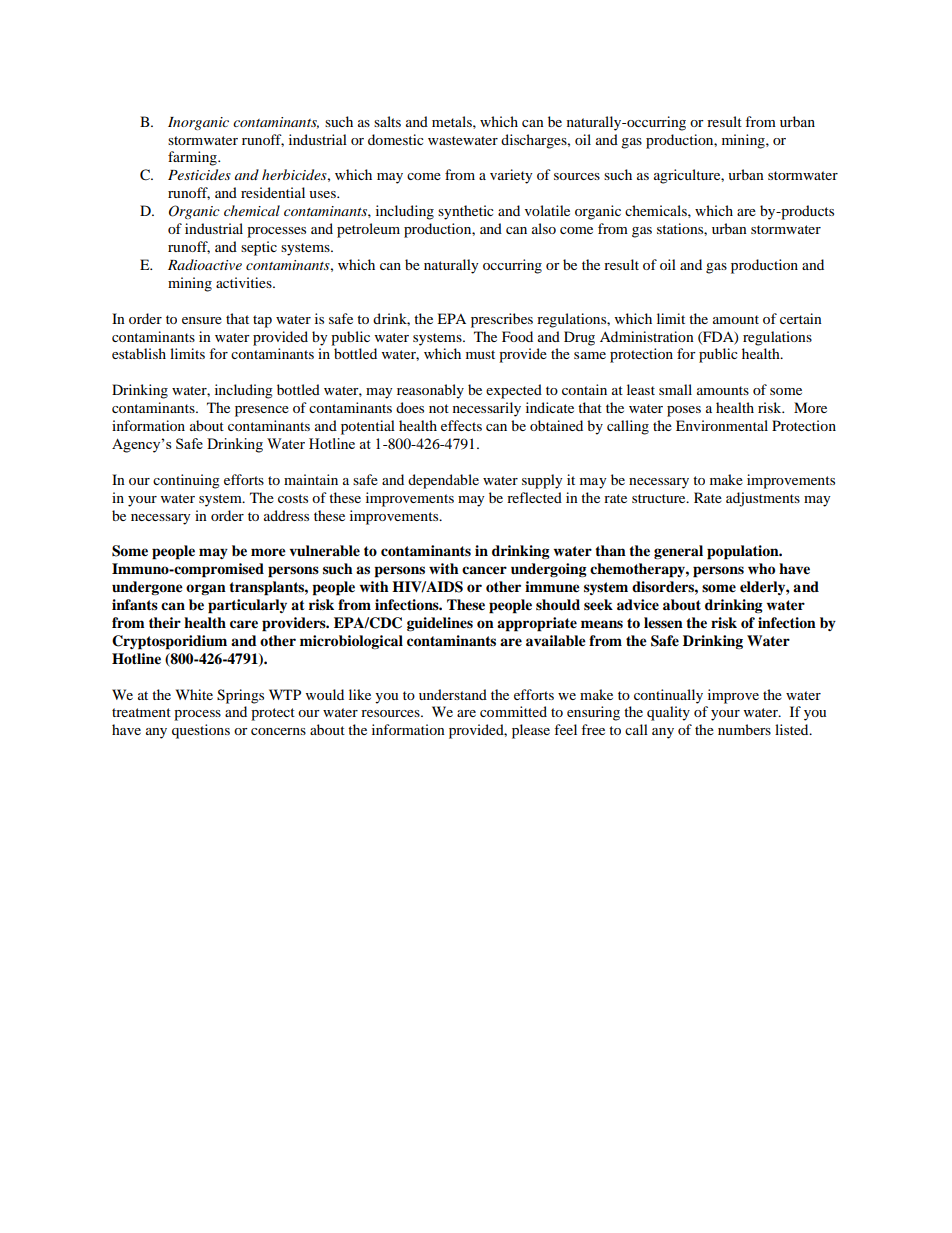 The image size is (952, 1233). I want to click on small, so click(675, 389).
